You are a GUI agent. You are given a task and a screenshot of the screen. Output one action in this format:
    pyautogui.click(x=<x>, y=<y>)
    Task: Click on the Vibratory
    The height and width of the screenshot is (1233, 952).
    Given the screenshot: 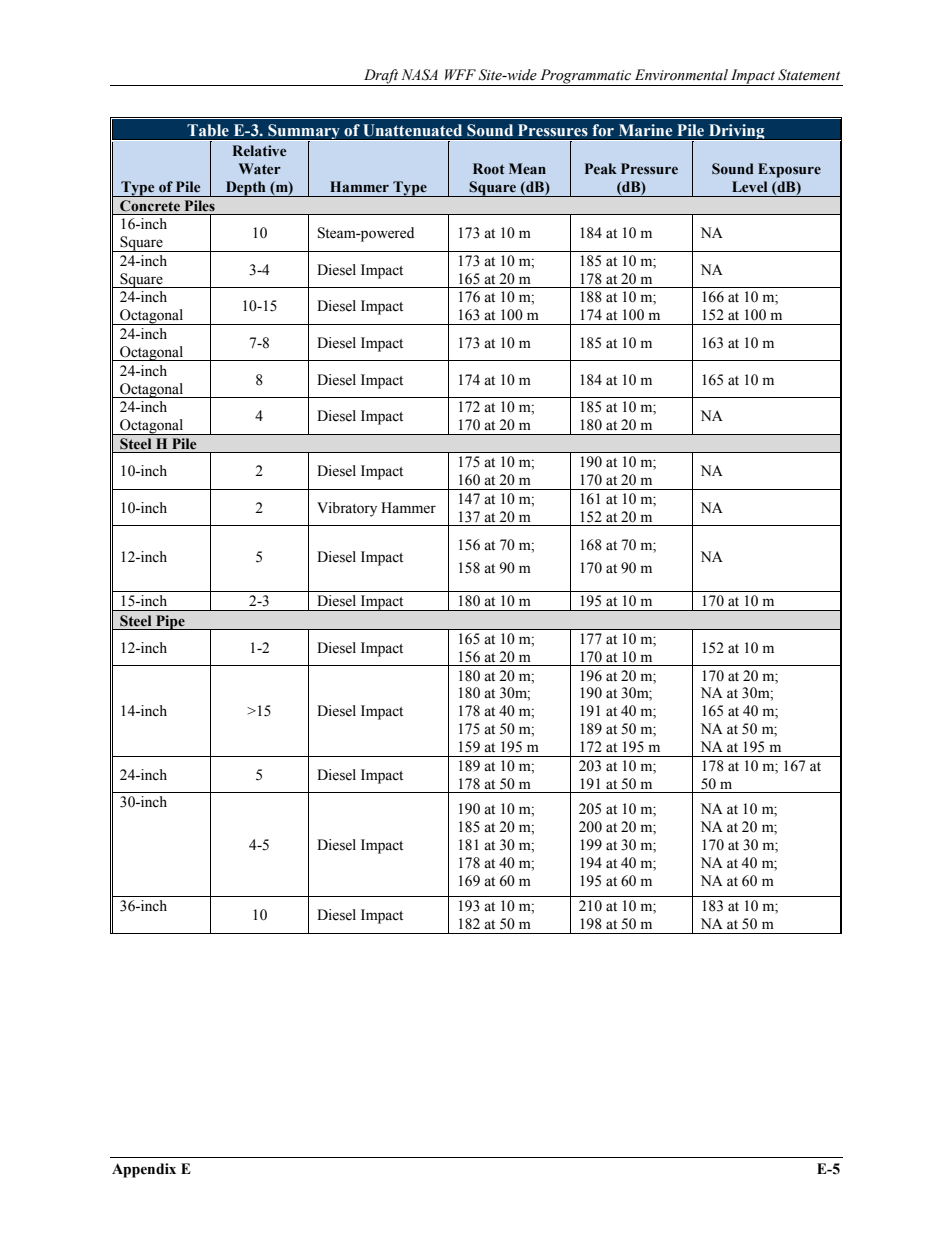 What is the action you would take?
    pyautogui.click(x=347, y=509)
